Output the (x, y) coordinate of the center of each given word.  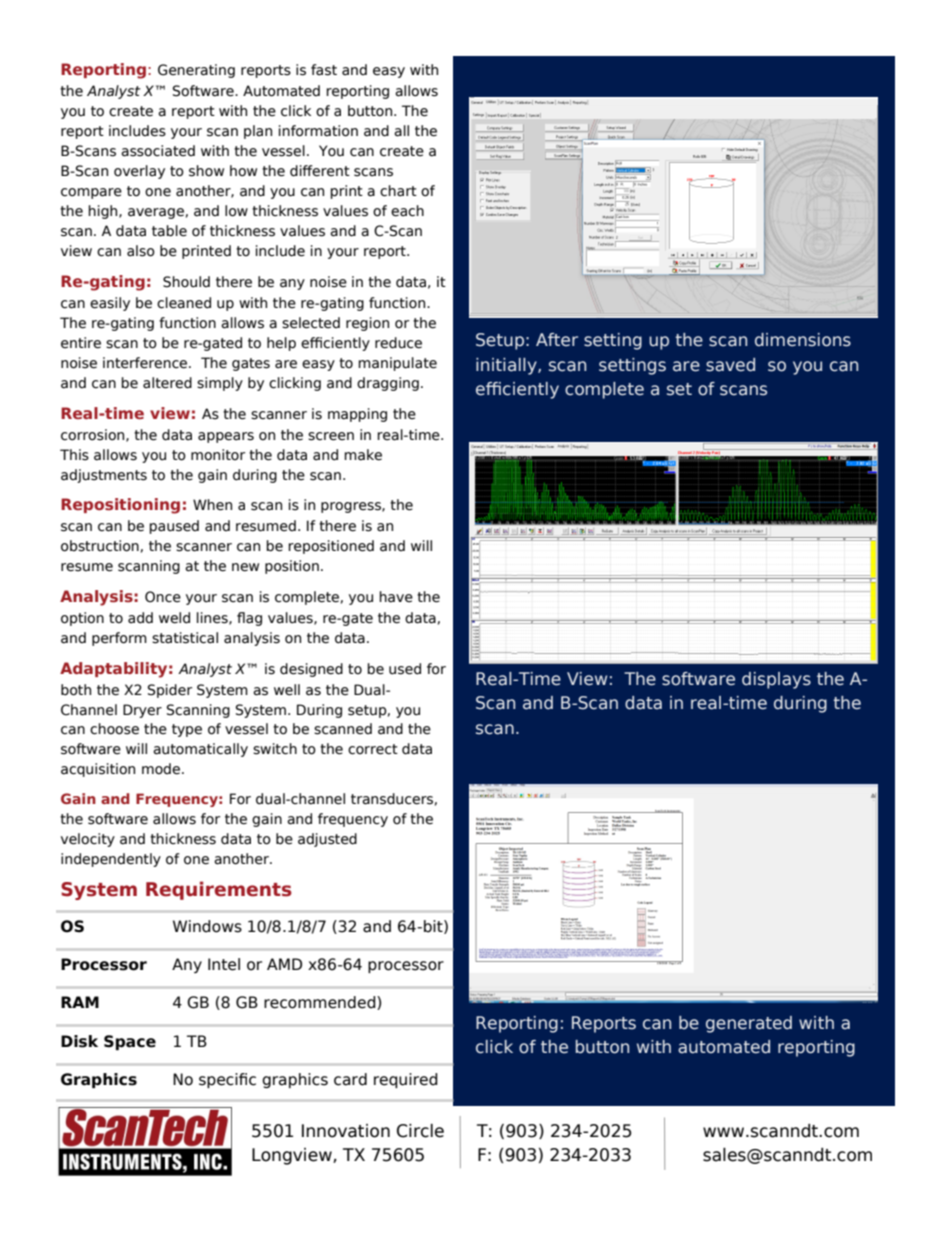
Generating (196, 71)
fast (324, 70)
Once (163, 597)
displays (776, 680)
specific (227, 1080)
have (396, 597)
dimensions (803, 340)
